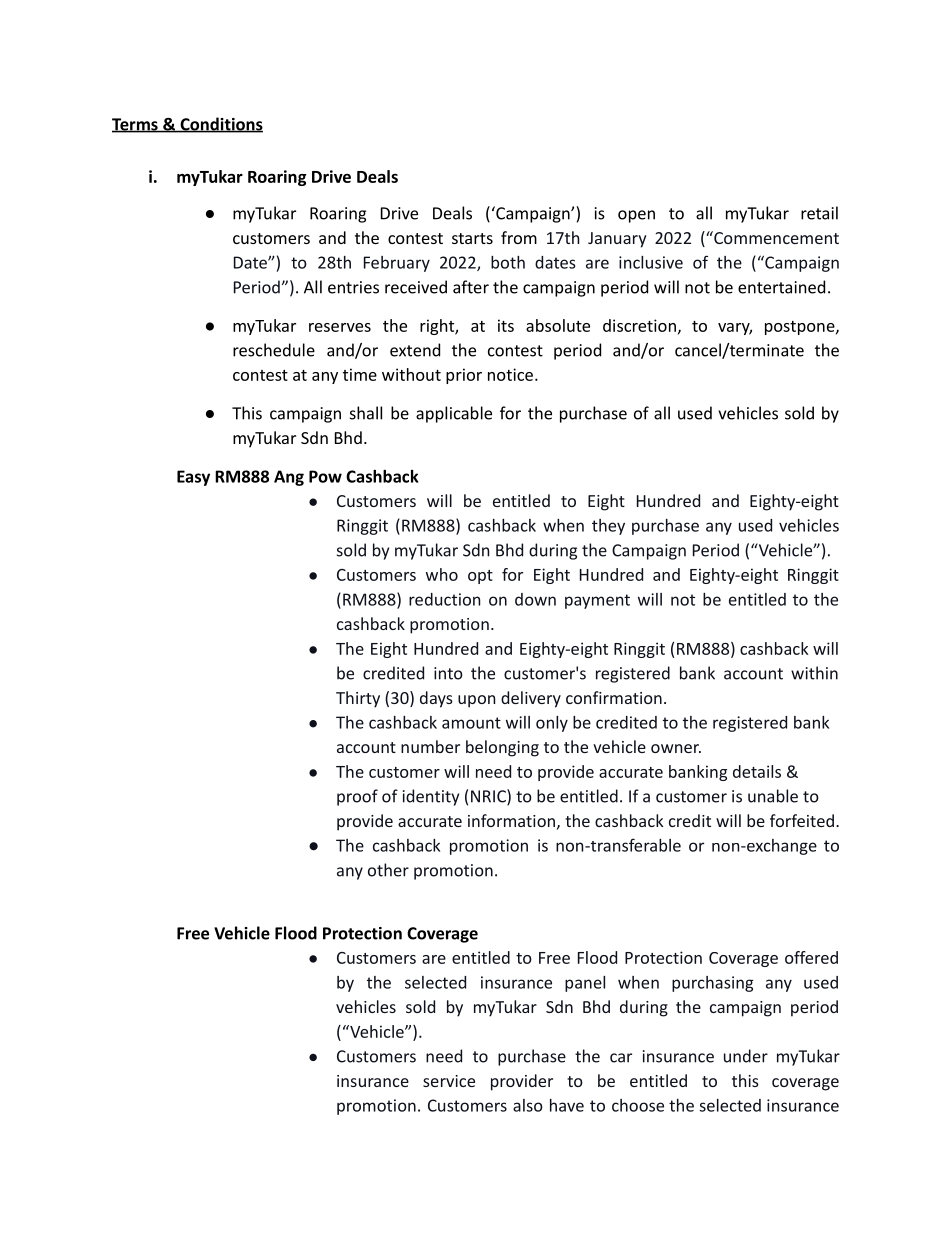 The image size is (952, 1233). I want to click on service, so click(449, 1081).
